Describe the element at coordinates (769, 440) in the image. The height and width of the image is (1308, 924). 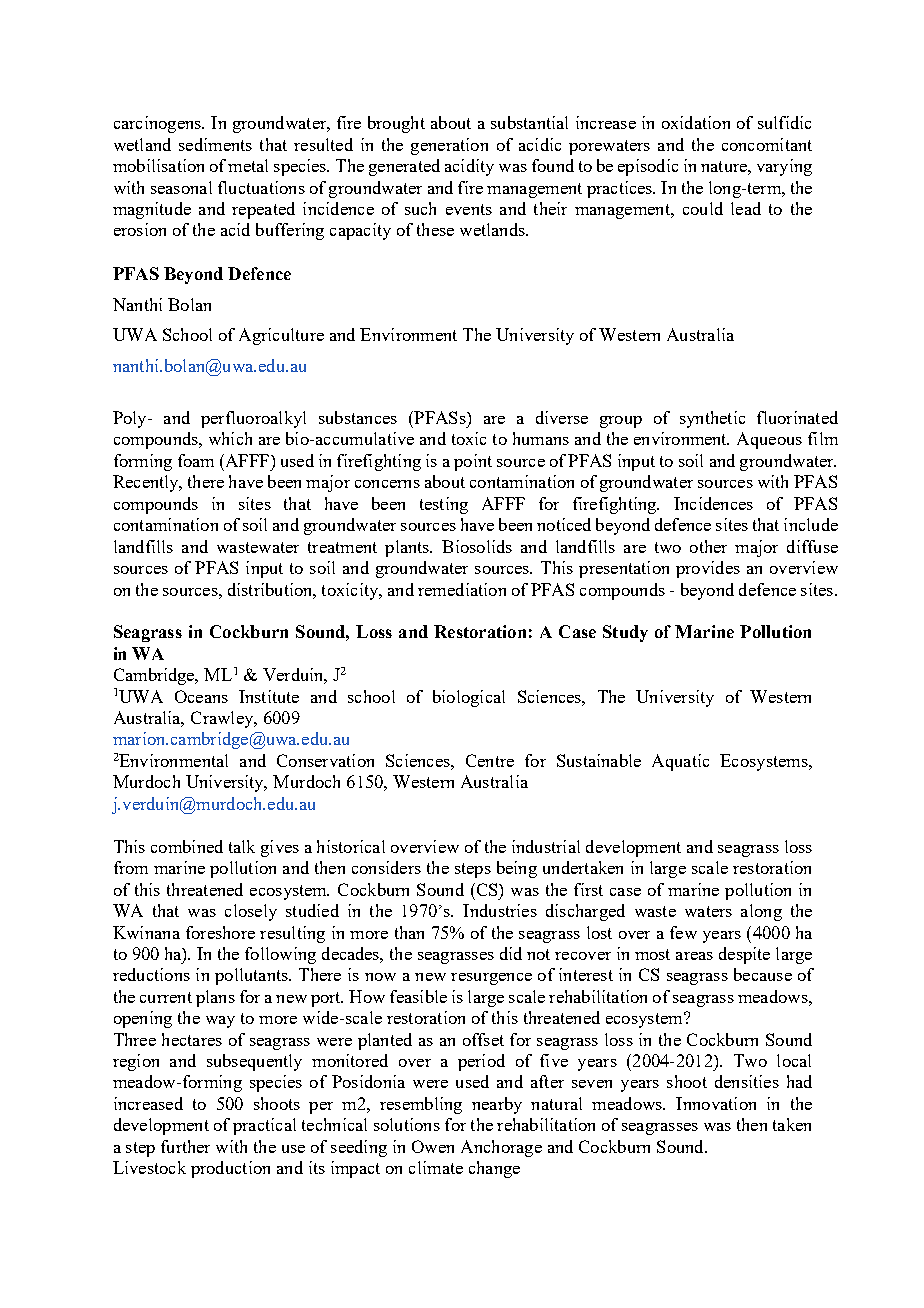
I see `Aqueous` at that location.
